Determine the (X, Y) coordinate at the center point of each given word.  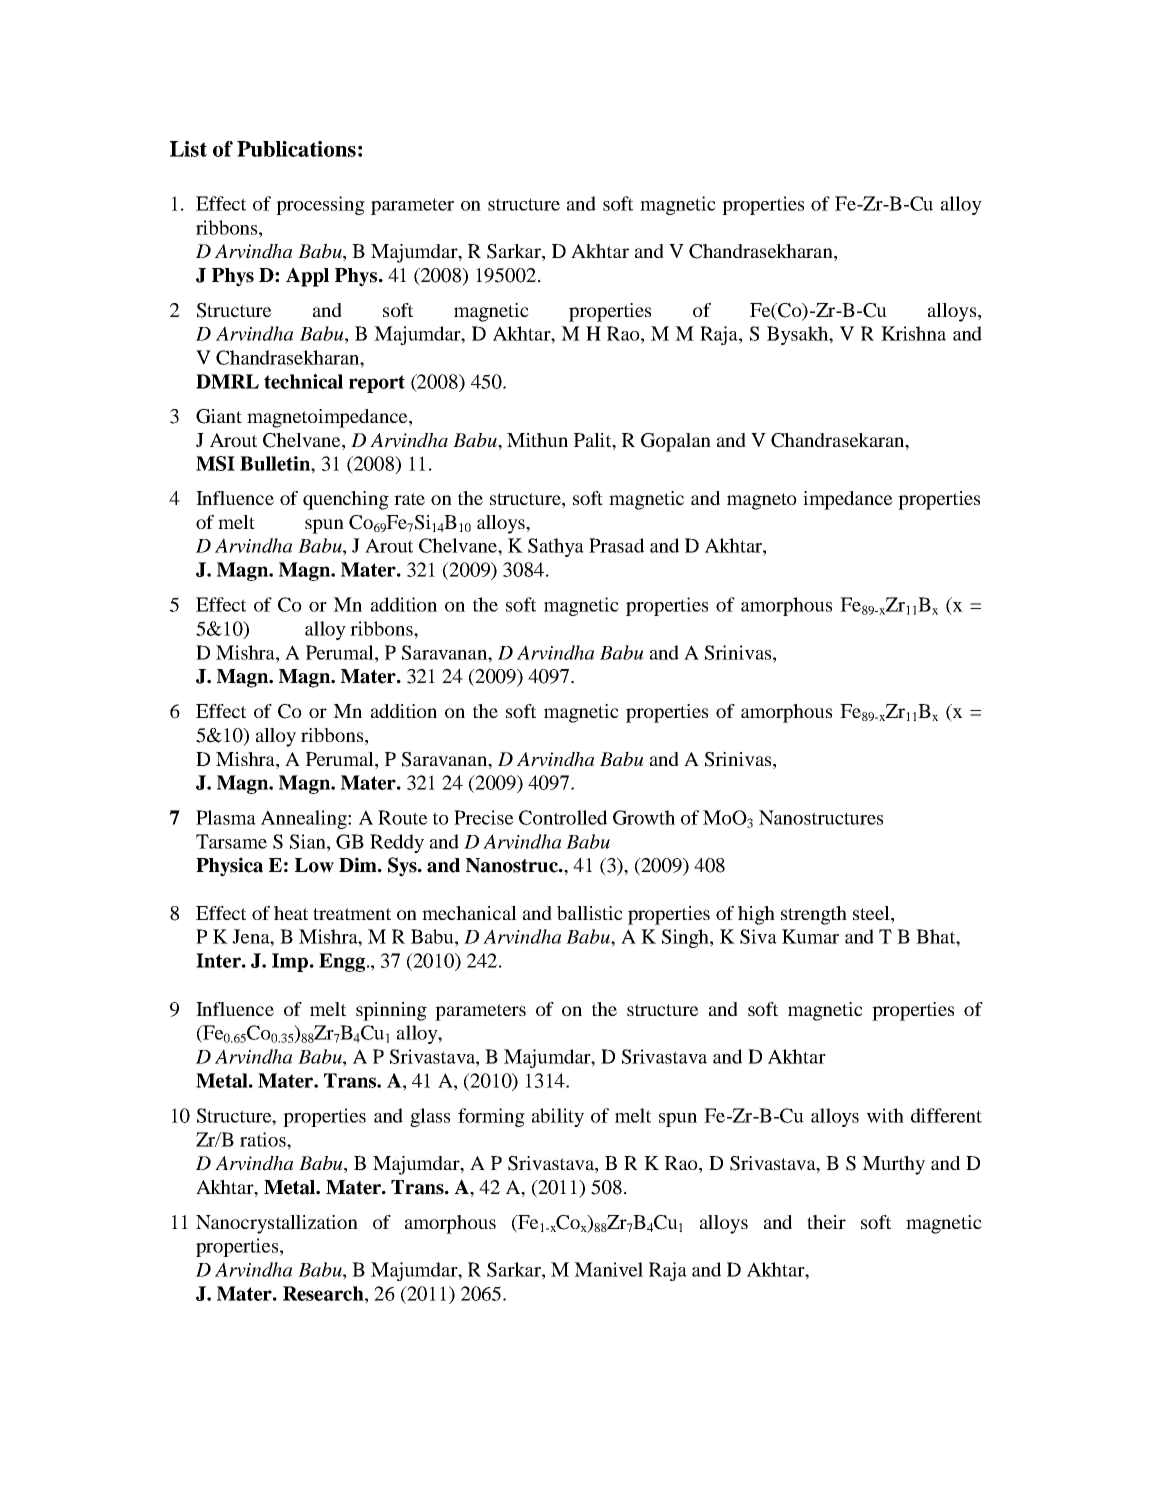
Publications (296, 149)
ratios (264, 1139)
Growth (644, 817)
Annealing (305, 819)
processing (320, 205)
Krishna (913, 333)
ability (558, 1117)
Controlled (563, 817)
